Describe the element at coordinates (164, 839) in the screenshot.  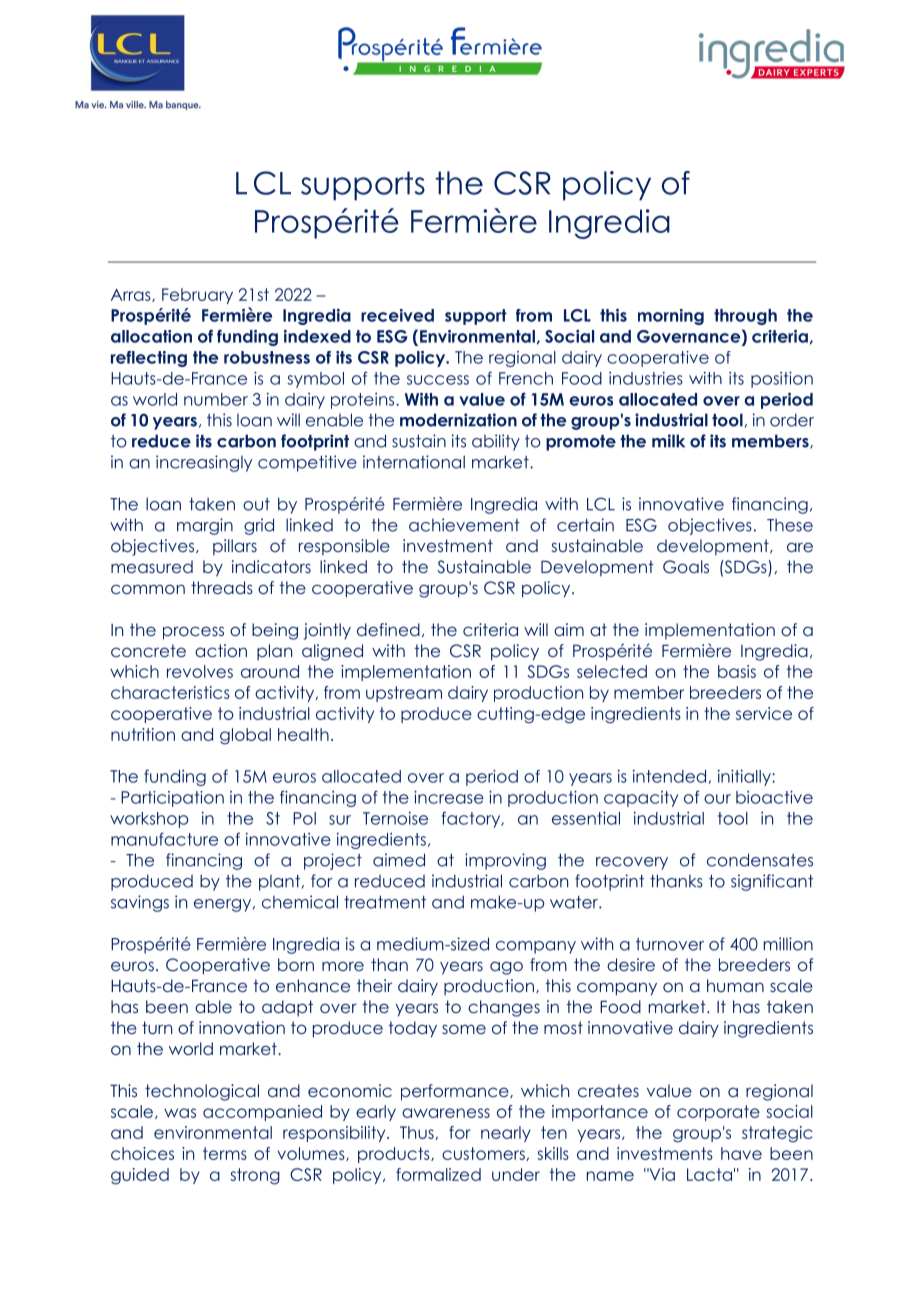
I see `manufacture` at that location.
